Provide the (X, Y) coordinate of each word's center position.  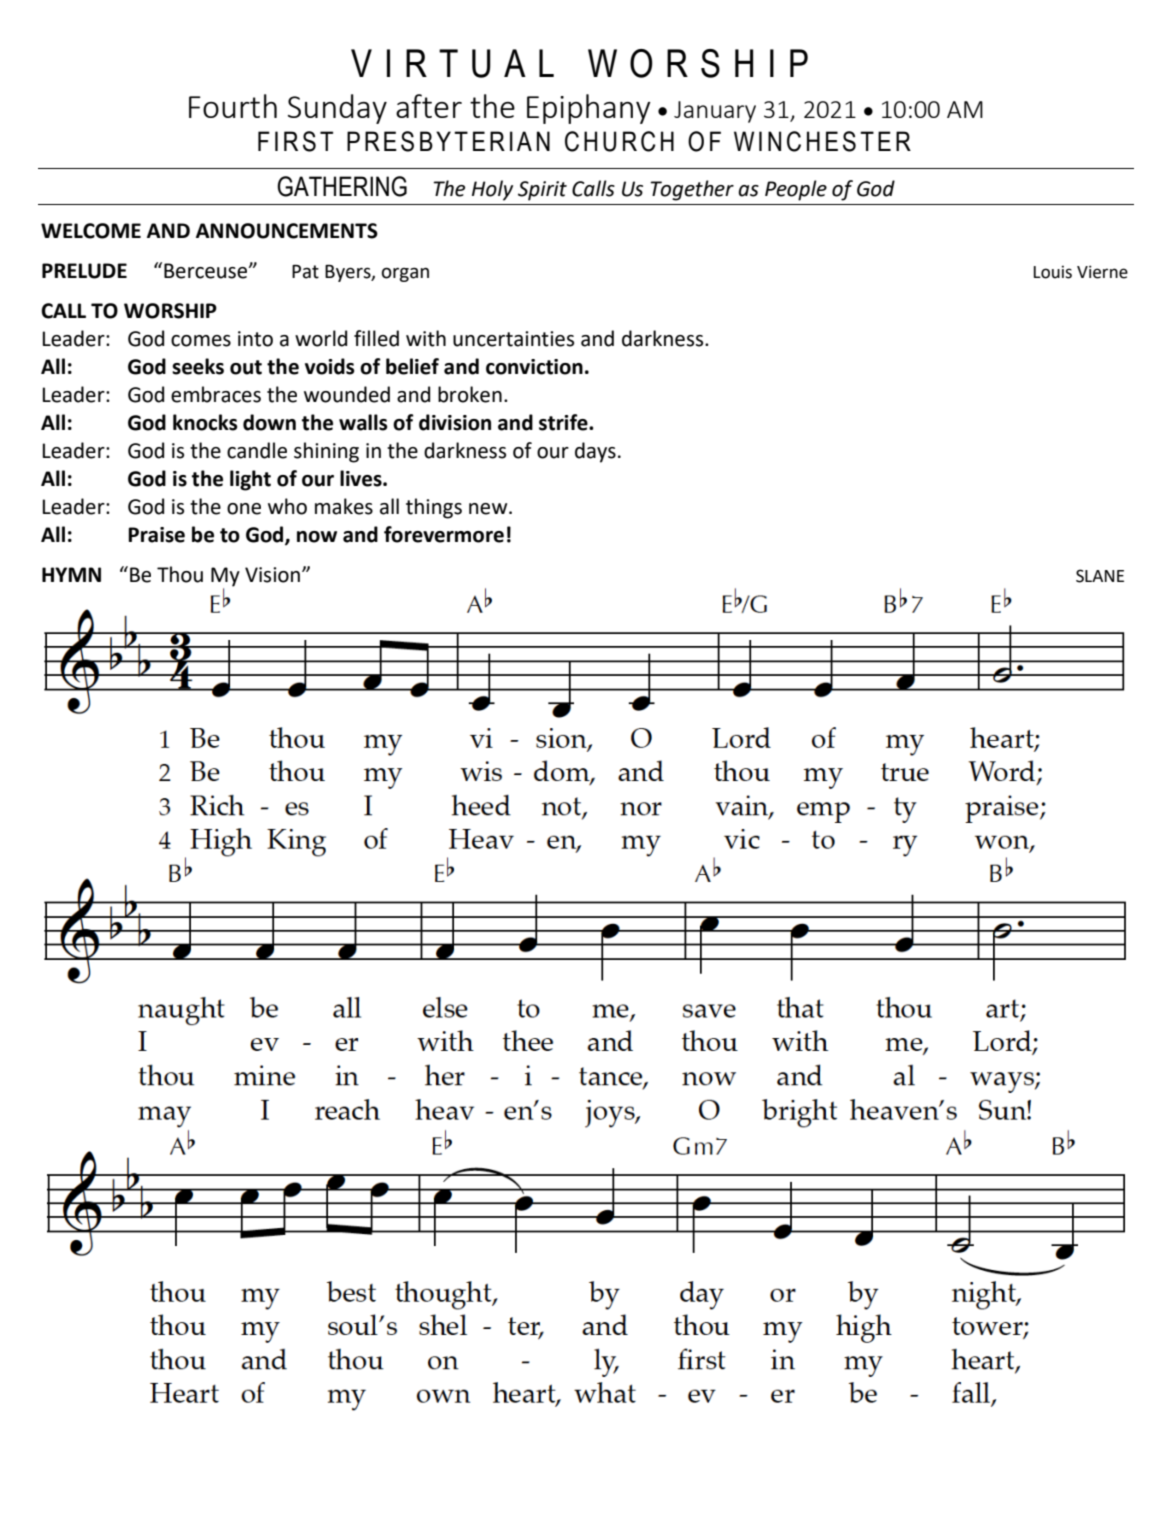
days (595, 452)
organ (405, 274)
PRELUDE (84, 271)
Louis (1053, 272)
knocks (205, 422)
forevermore (444, 534)
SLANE (1100, 576)
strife (564, 422)
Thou (180, 574)
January (715, 112)
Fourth (233, 106)
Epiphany (589, 109)
